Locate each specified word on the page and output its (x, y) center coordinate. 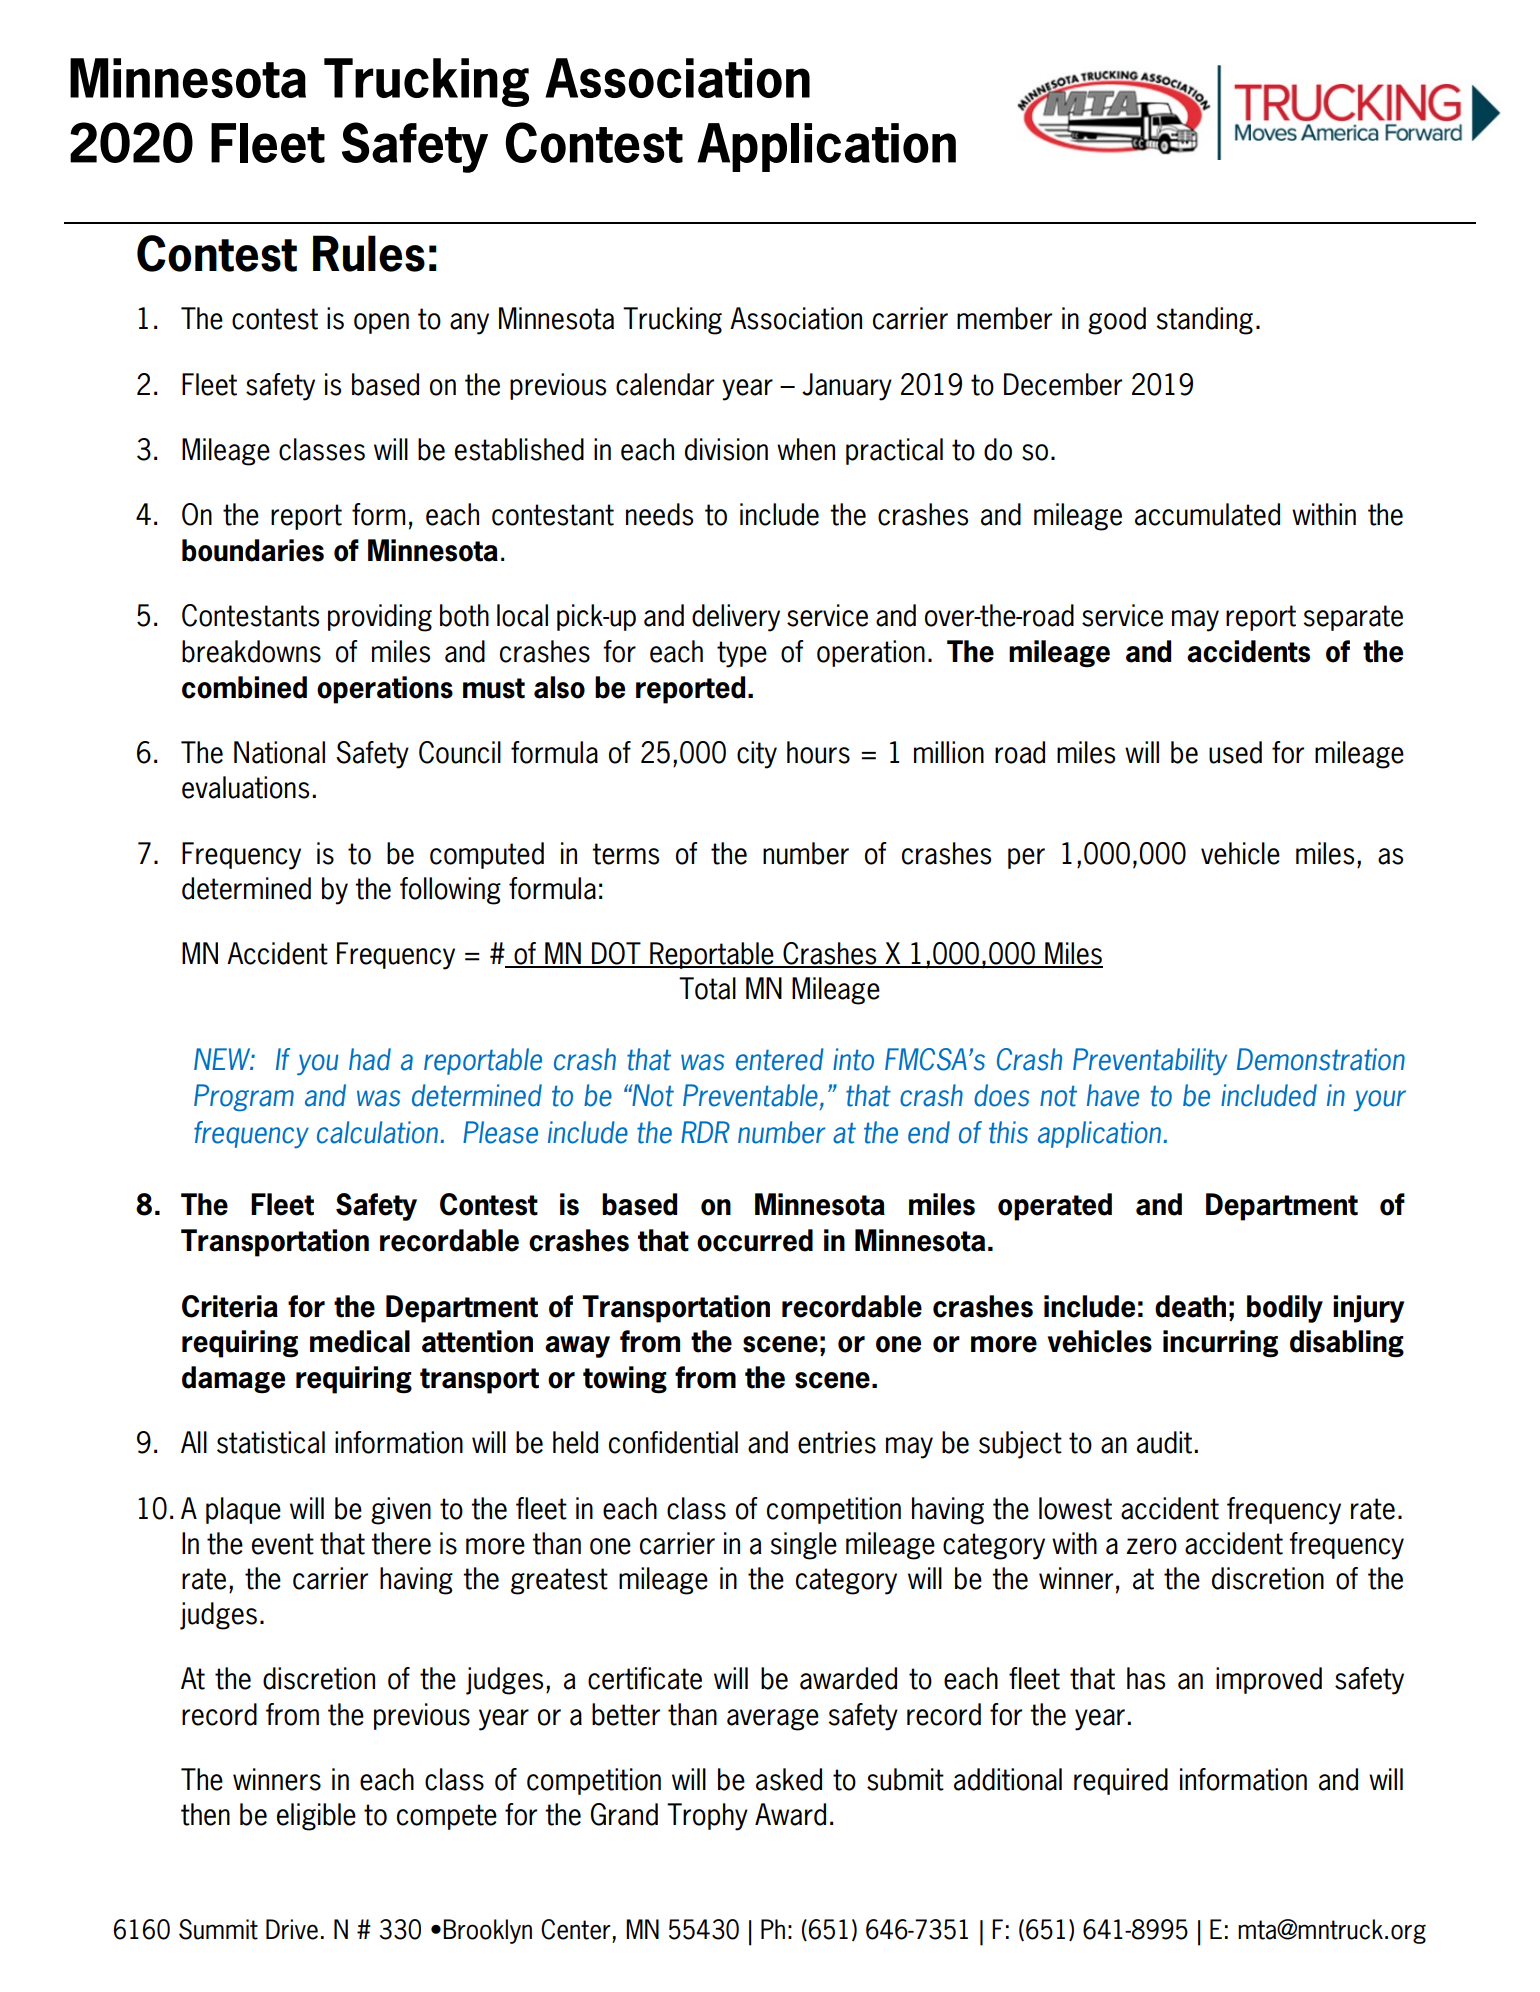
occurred (755, 1240)
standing (1204, 321)
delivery (736, 618)
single (803, 1546)
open (381, 323)
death (1190, 1306)
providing (380, 618)
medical (360, 1341)
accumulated (1207, 514)
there (401, 1543)
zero (1152, 1546)
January (847, 387)
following (450, 891)
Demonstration (1321, 1059)
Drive (292, 1929)
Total (707, 988)
